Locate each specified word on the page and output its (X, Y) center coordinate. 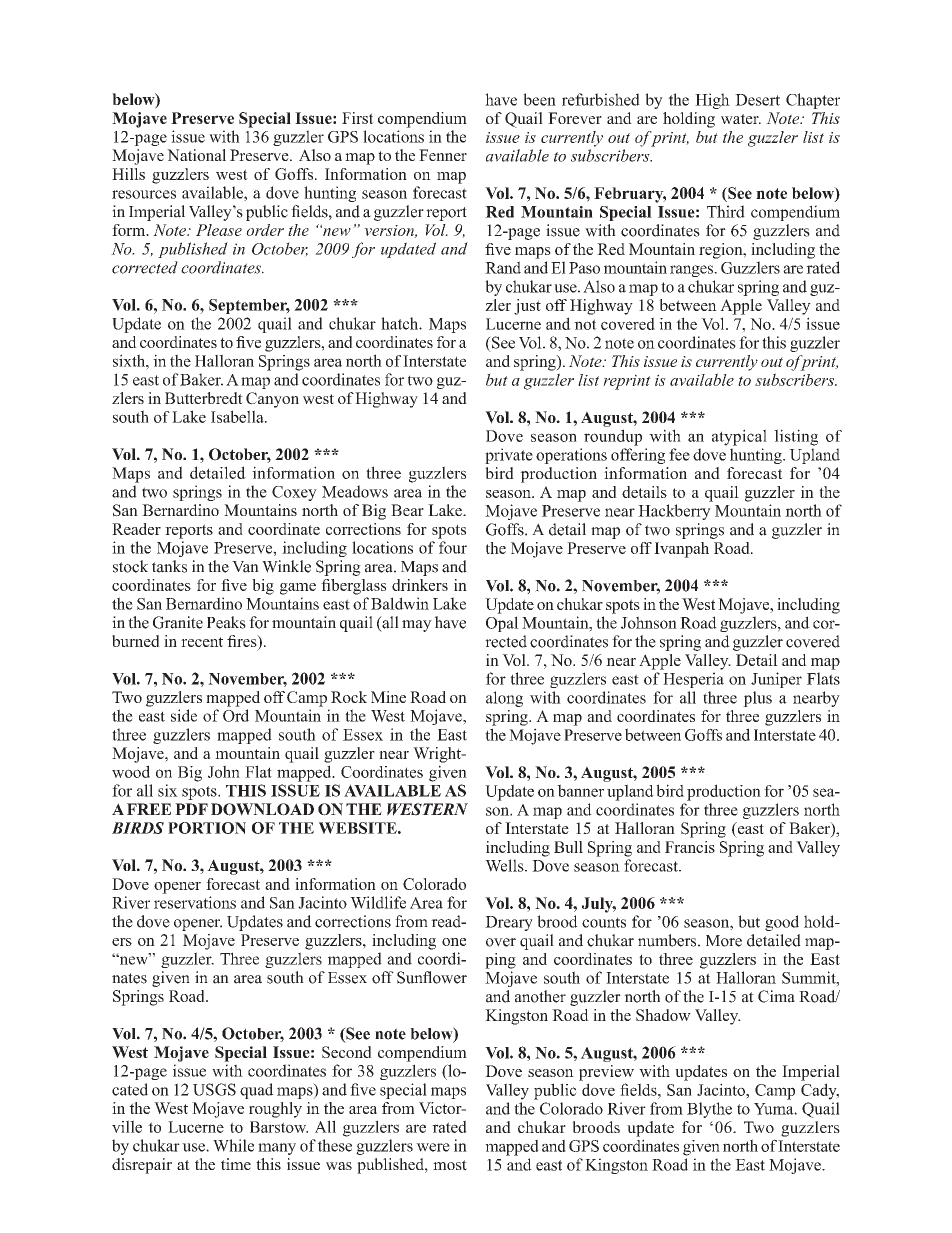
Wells (505, 865)
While (233, 1145)
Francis (690, 847)
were (433, 1147)
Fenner (443, 155)
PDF (191, 809)
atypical (739, 437)
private (509, 456)
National (196, 155)
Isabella (238, 416)
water (741, 119)
